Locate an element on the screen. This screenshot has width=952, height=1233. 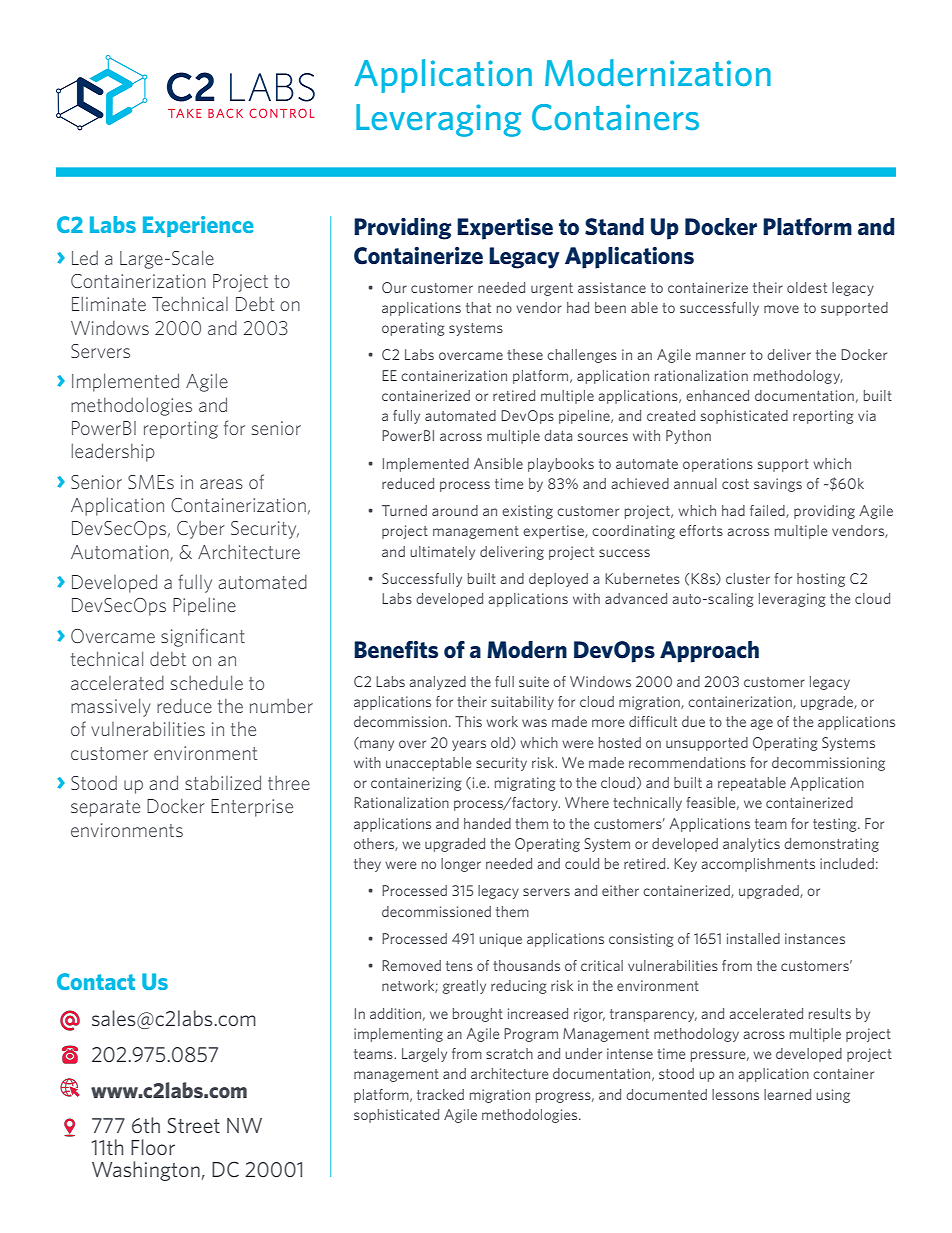
that is located at coordinates (478, 307).
